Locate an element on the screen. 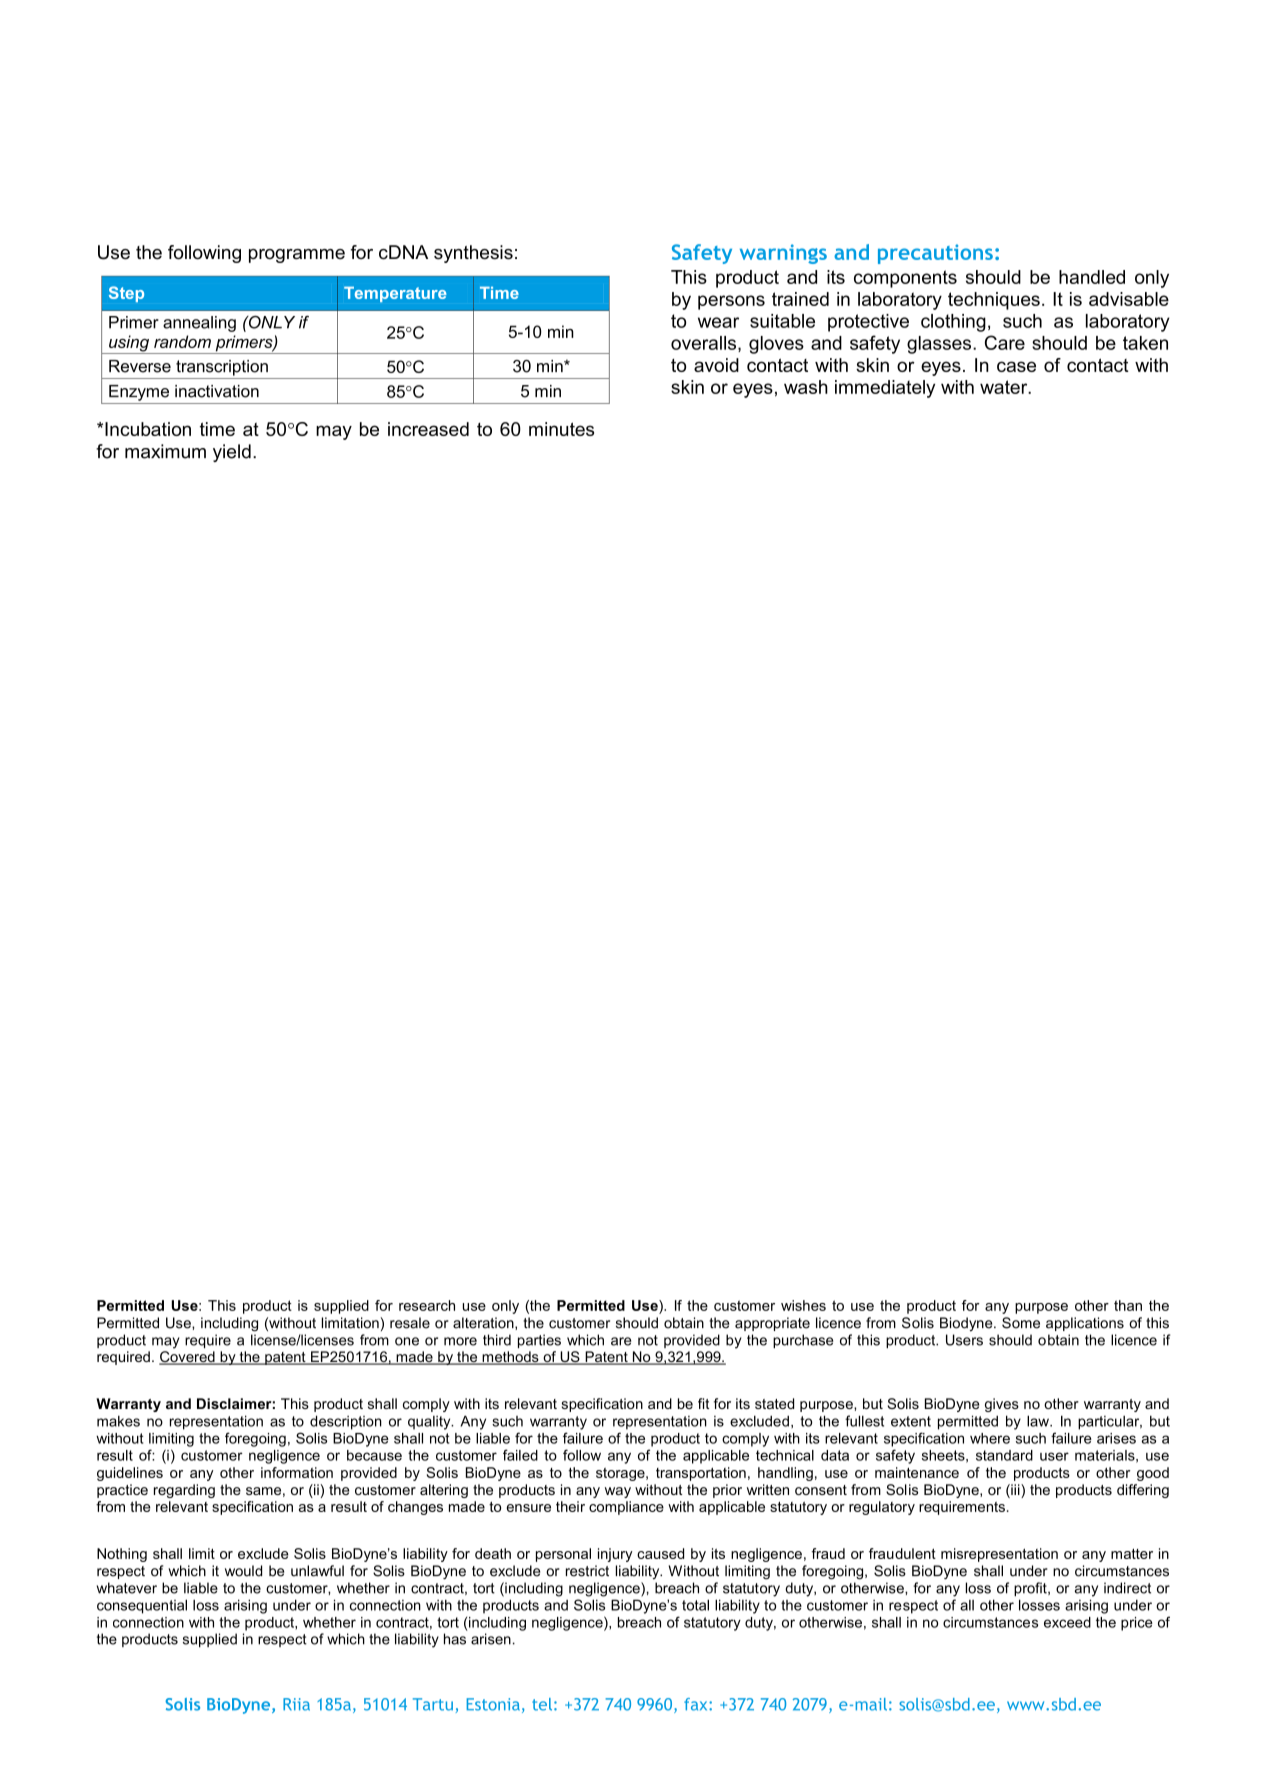  wear is located at coordinates (718, 322).
